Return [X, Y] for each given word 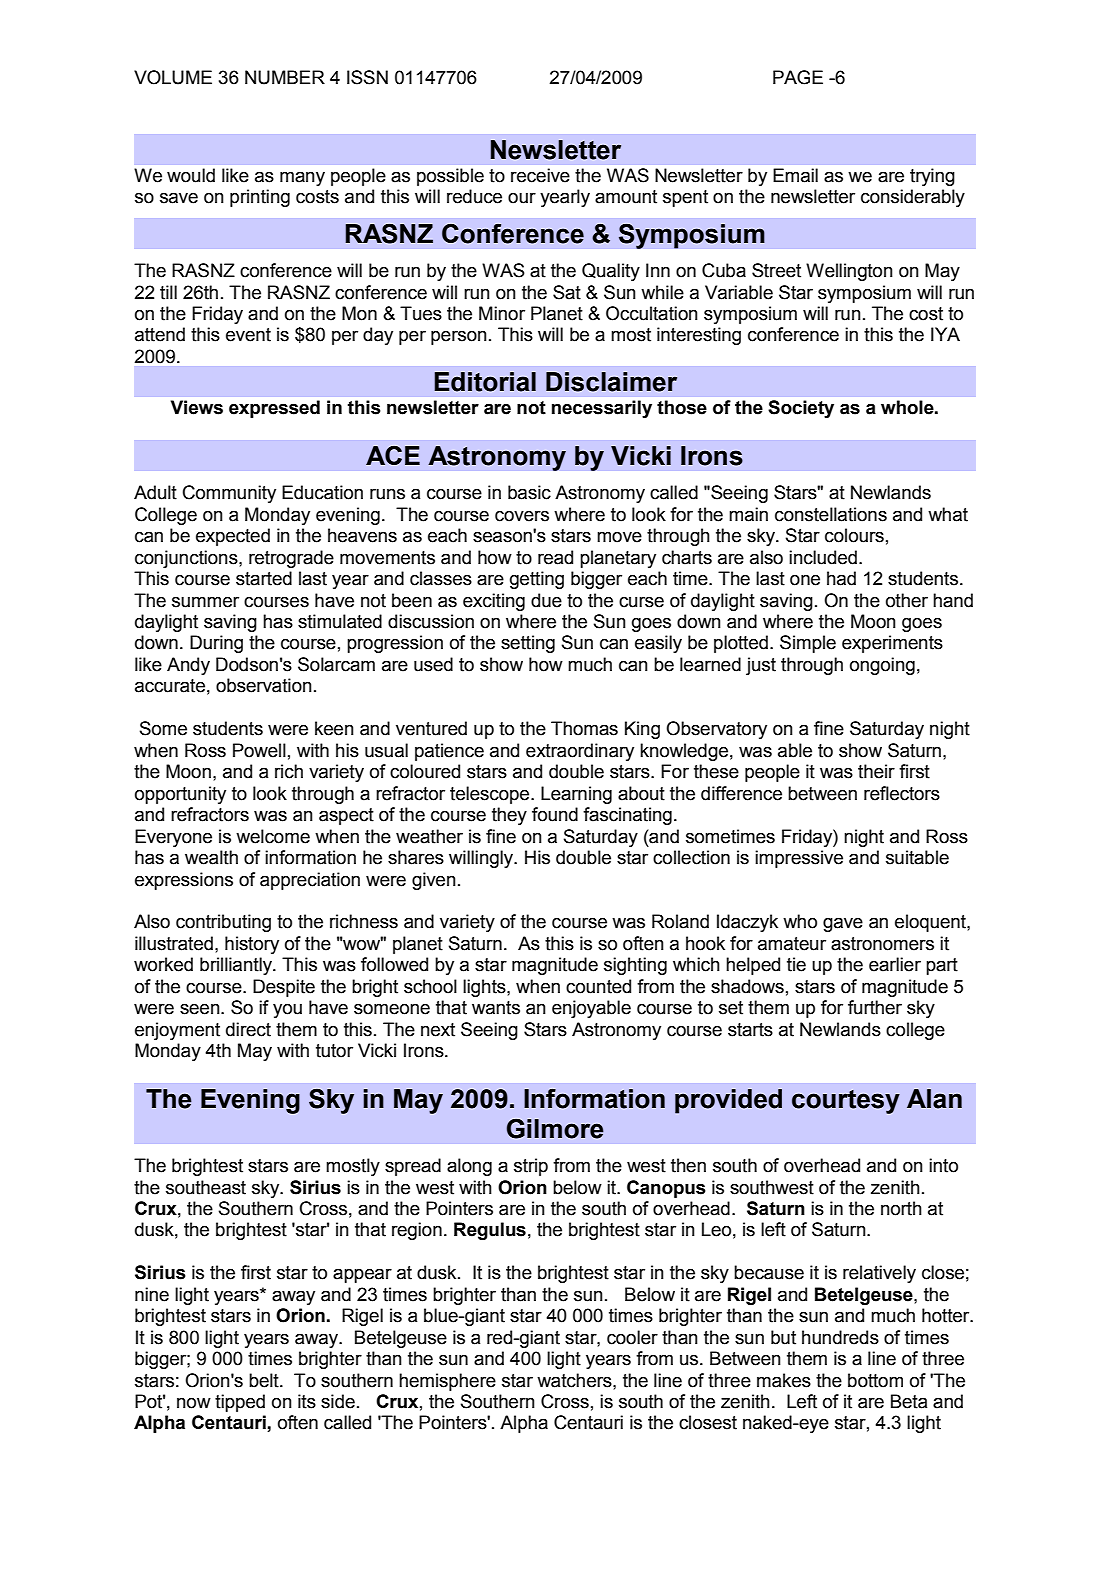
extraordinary [580, 752]
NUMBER [285, 77]
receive [540, 175]
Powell [259, 750]
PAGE [798, 77]
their [876, 771]
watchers [575, 1380]
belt [265, 1380]
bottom [875, 1380]
